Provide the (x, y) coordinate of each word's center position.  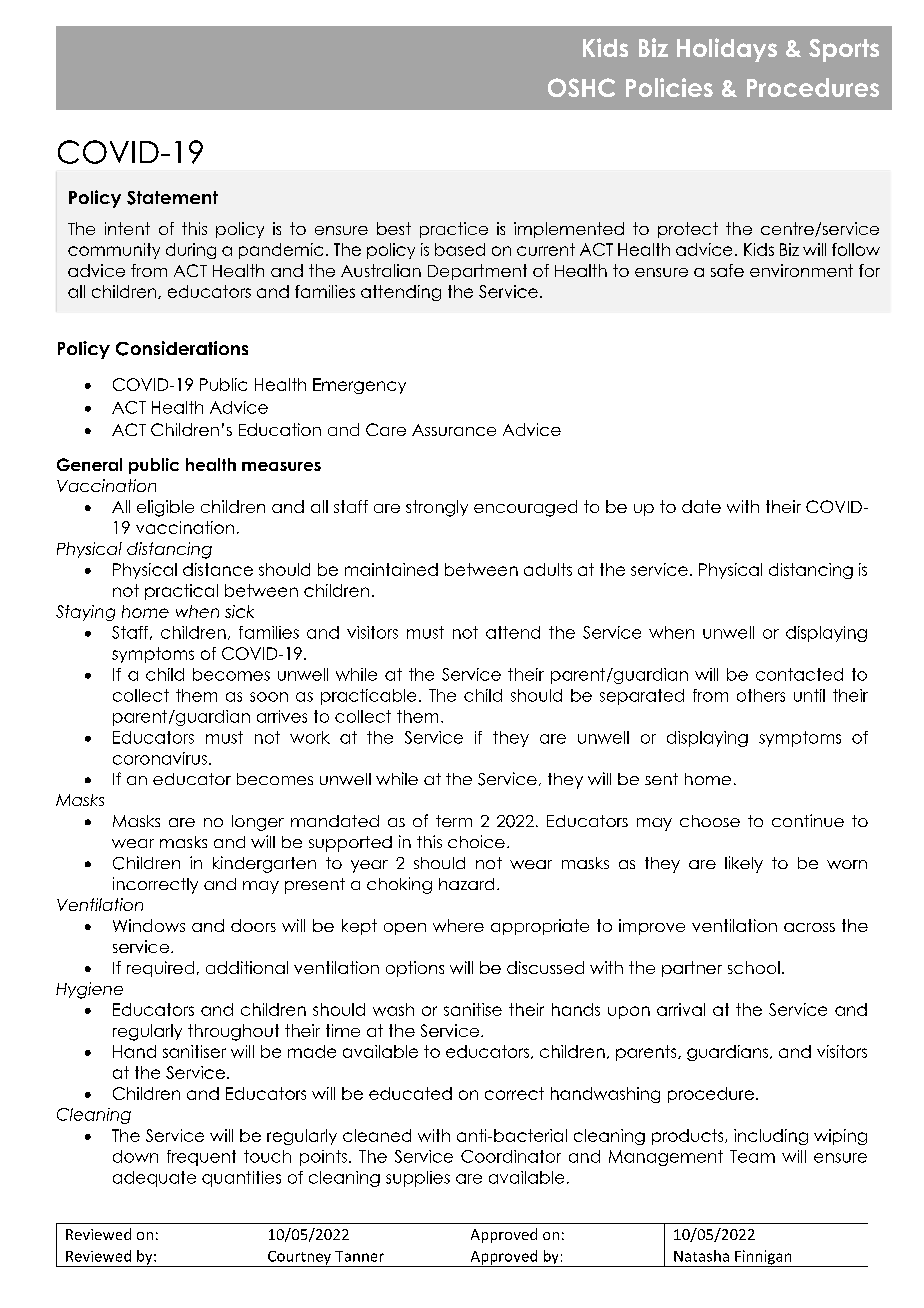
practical (181, 592)
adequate (154, 1179)
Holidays (727, 50)
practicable (368, 697)
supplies (418, 1179)
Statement (172, 198)
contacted (799, 674)
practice (454, 230)
